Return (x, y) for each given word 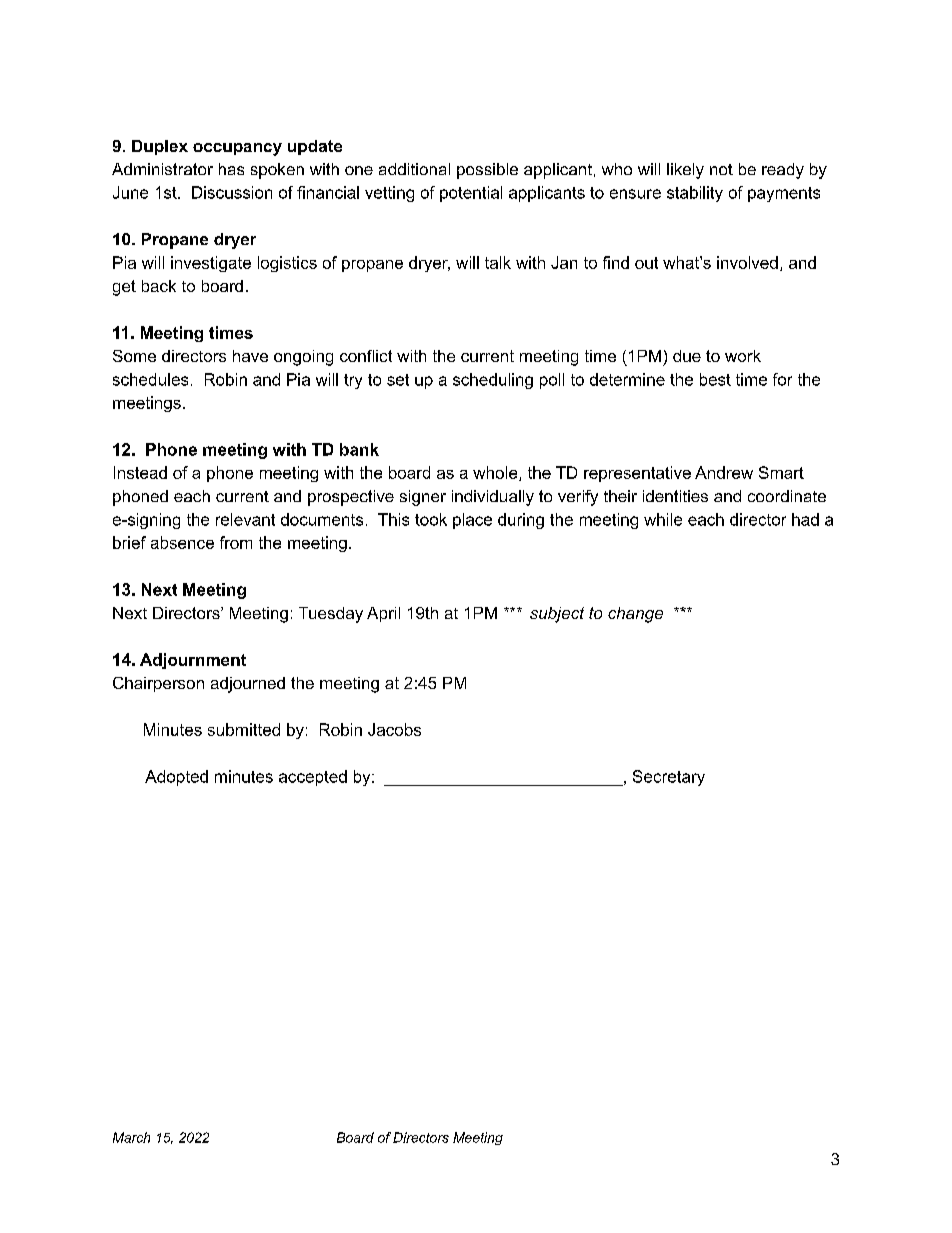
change (635, 615)
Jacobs (394, 729)
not (721, 169)
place (472, 521)
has (231, 169)
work (743, 356)
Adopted (176, 778)
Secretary (669, 778)
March (131, 1137)
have (250, 356)
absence (182, 542)
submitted (244, 729)
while (663, 519)
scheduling (493, 381)
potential (471, 194)
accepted (313, 778)
